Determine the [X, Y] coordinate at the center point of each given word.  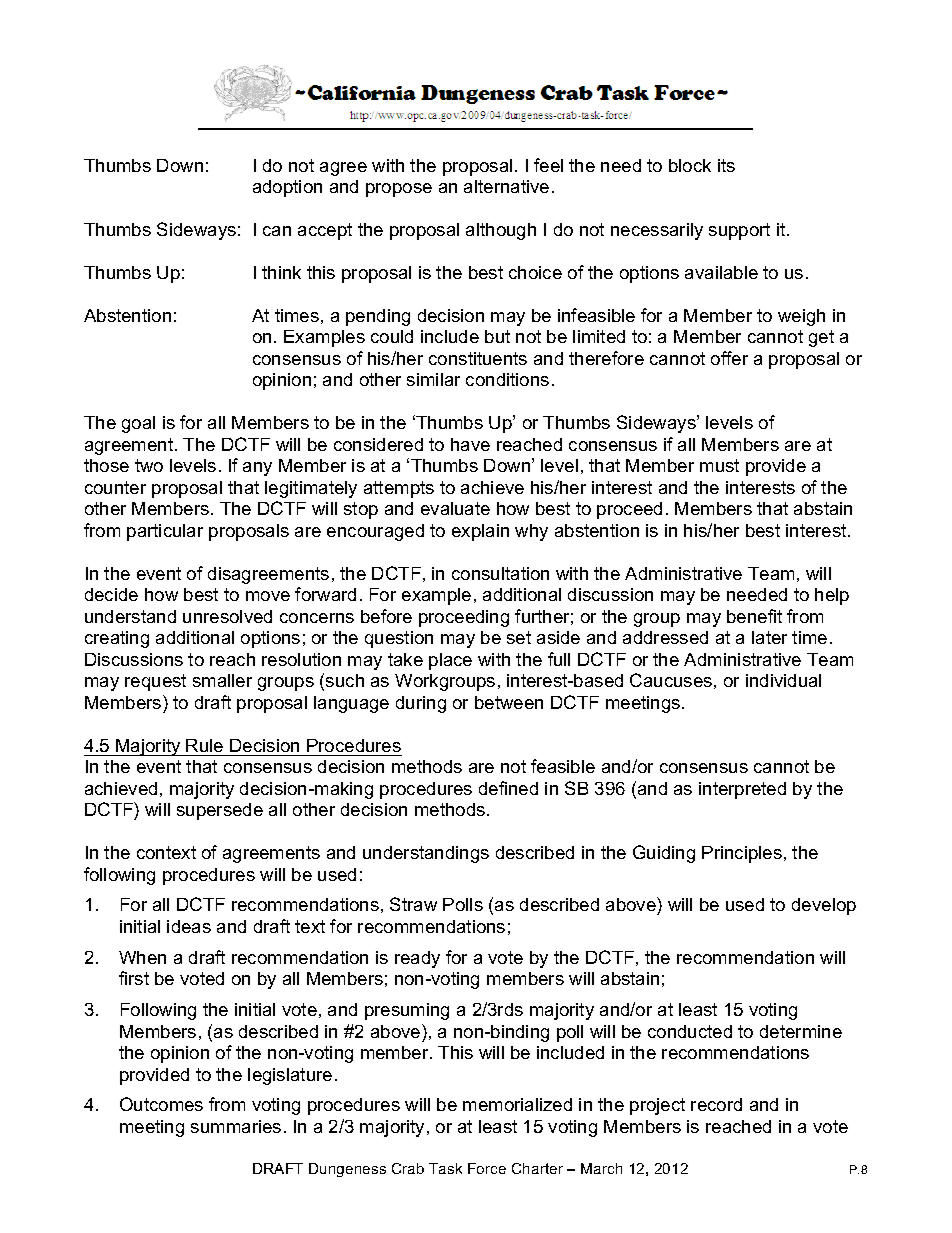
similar [433, 379]
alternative [506, 186]
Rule [204, 745]
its [726, 165]
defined [508, 788]
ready [417, 959]
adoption [287, 188]
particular [165, 532]
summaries [236, 1126]
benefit [754, 616]
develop [824, 906]
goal [138, 424]
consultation [500, 573]
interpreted [742, 790]
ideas [189, 926]
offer [729, 358]
